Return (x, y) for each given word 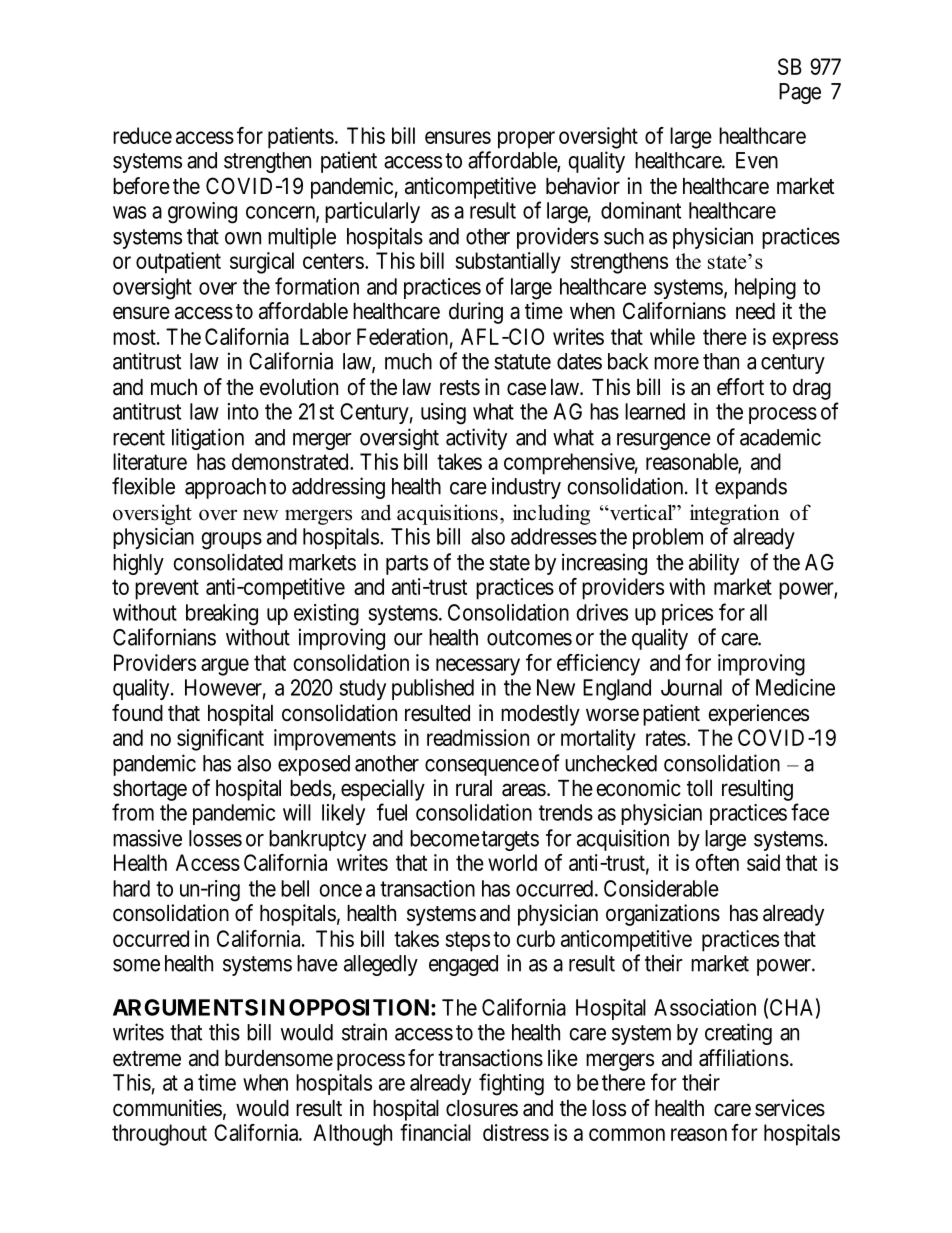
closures (482, 1108)
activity (476, 439)
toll (699, 788)
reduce (142, 135)
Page (800, 93)
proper (526, 140)
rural (474, 788)
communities (167, 1108)
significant (220, 740)
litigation (208, 439)
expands (751, 488)
